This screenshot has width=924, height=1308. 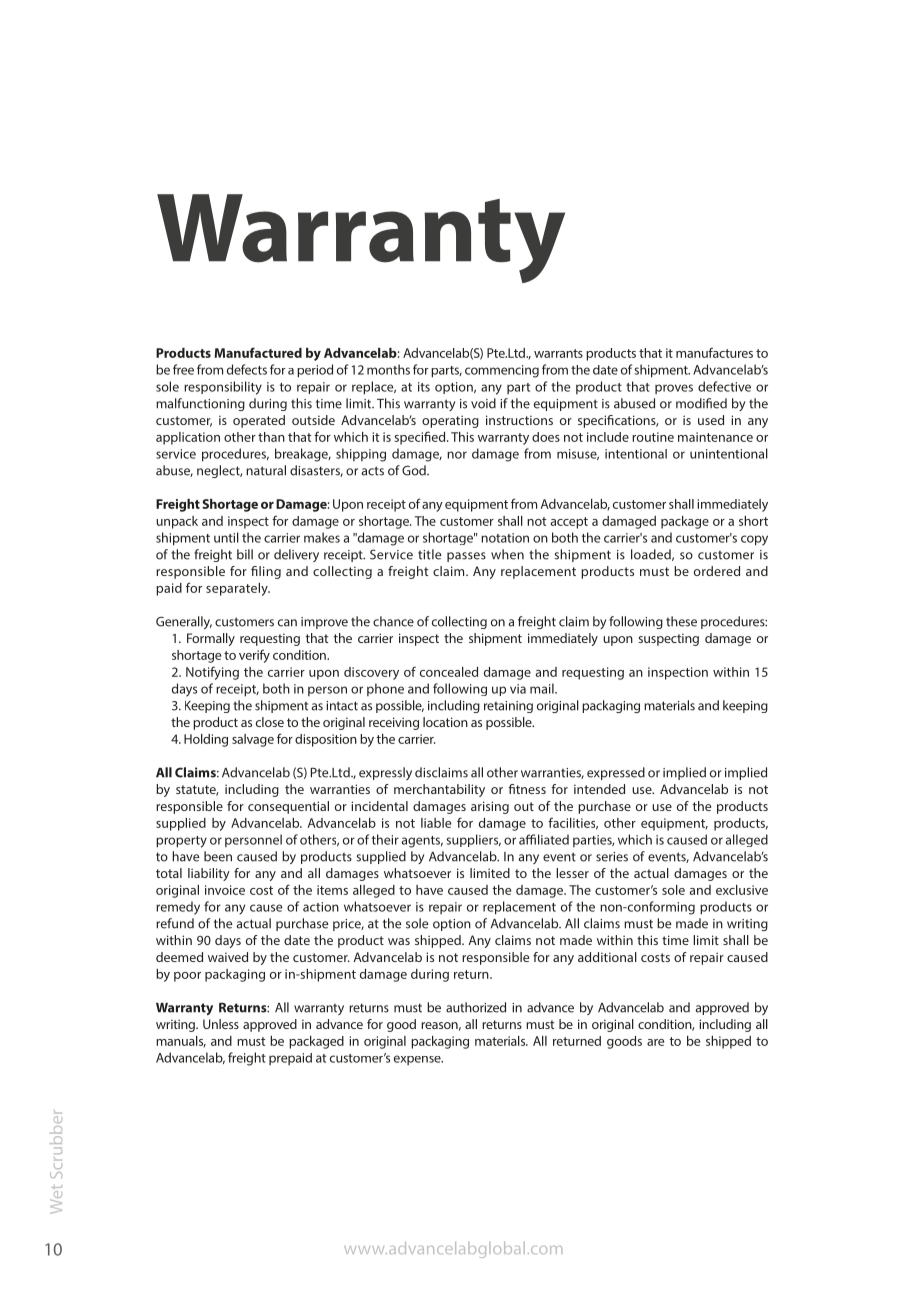 I want to click on liability, so click(x=209, y=874).
